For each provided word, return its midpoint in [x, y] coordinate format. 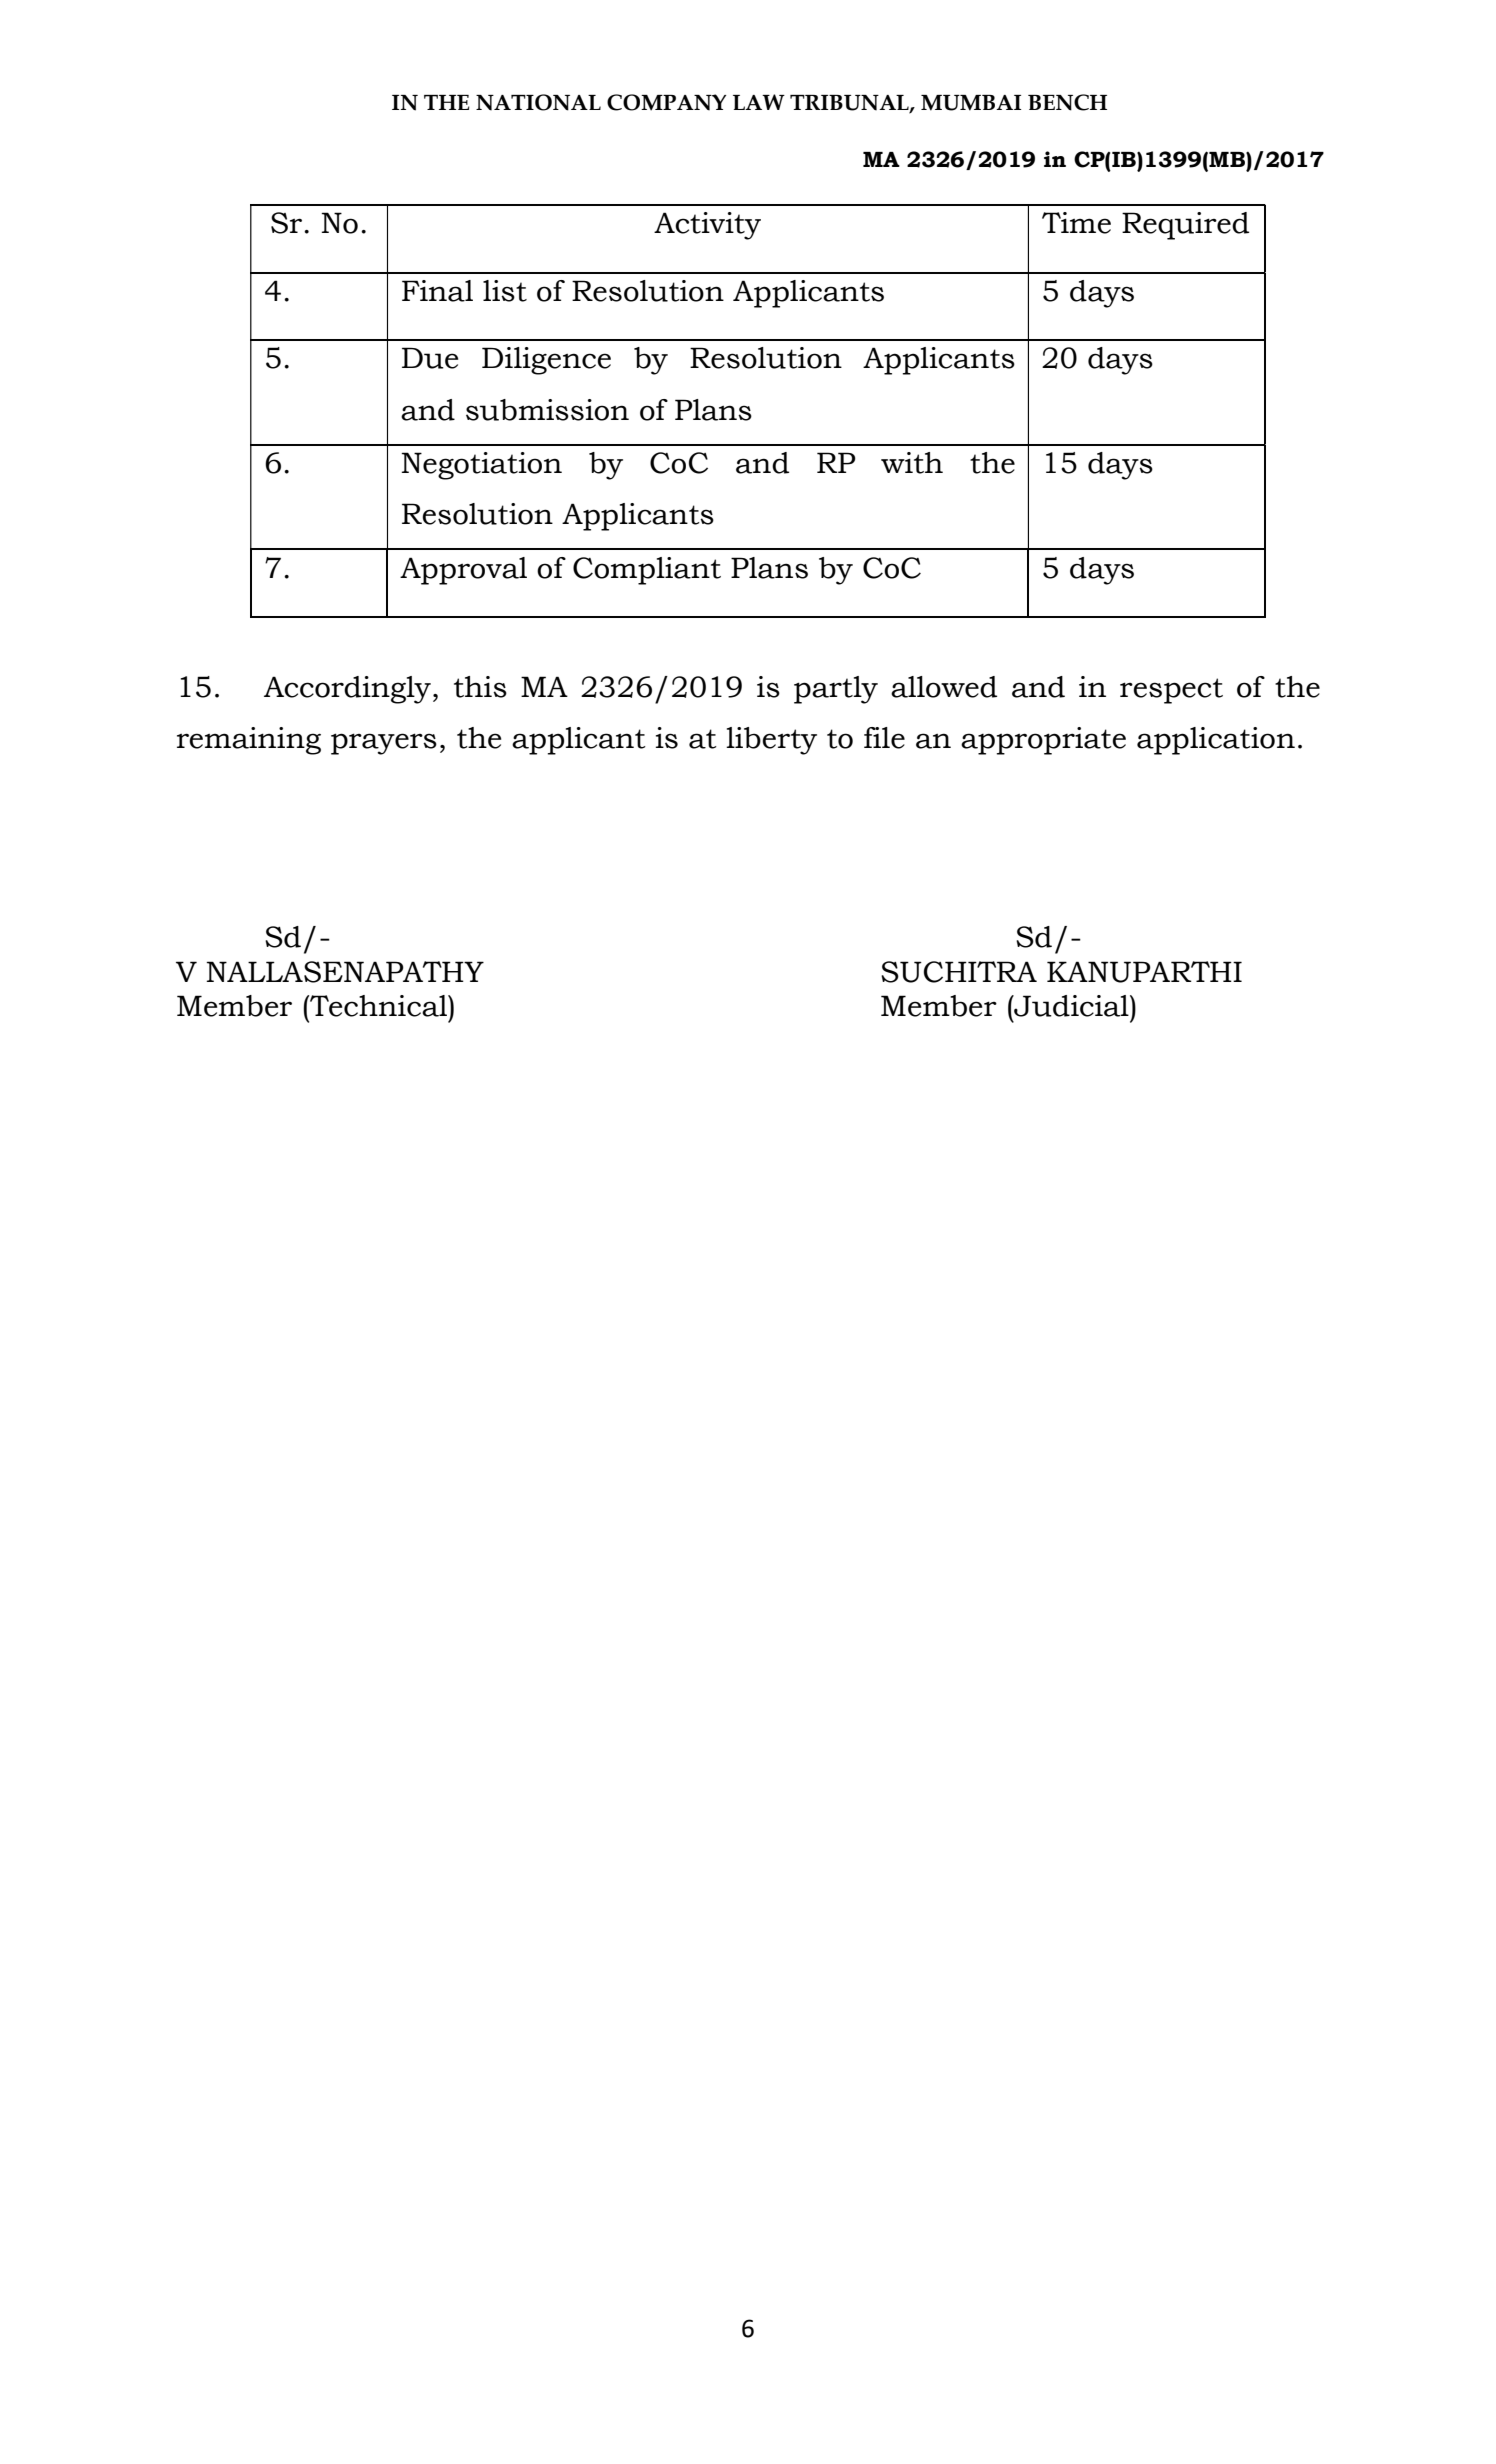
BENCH [1067, 102]
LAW [759, 102]
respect [1171, 691]
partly [836, 690]
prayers [384, 744]
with [912, 463]
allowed [944, 687]
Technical [378, 1006]
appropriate [1043, 741]
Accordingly [347, 690]
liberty [771, 741]
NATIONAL [538, 102]
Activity [707, 226]
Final [437, 291]
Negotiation [481, 466]
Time [1076, 223]
